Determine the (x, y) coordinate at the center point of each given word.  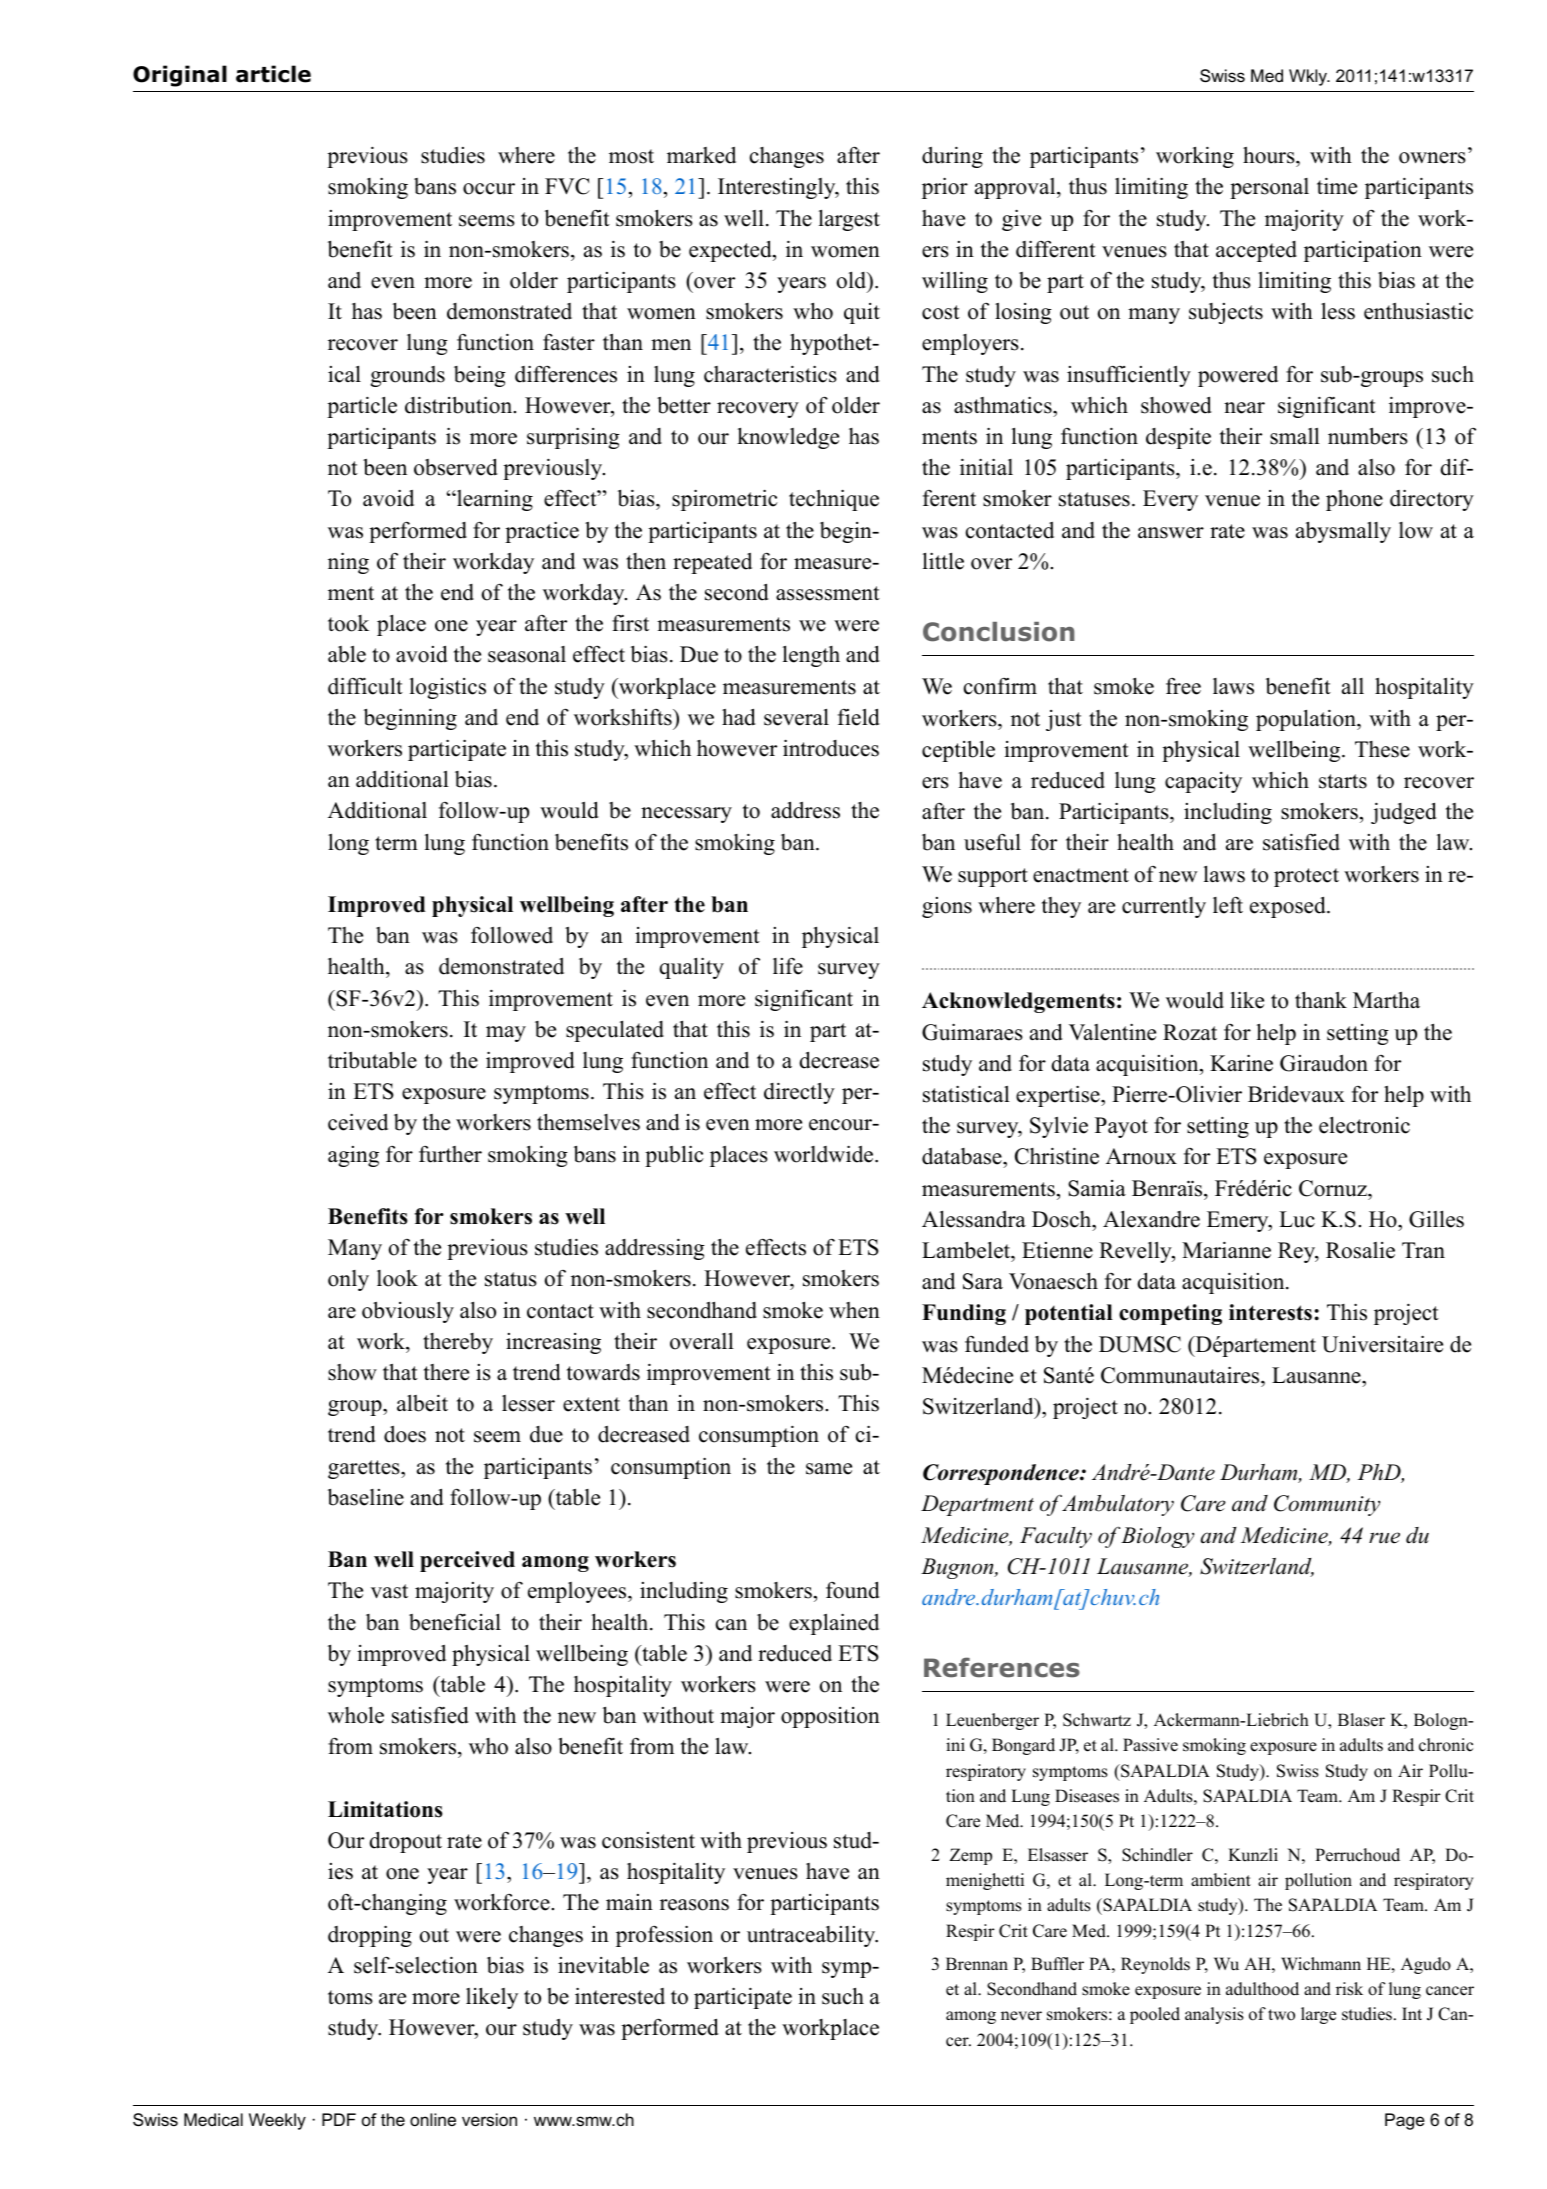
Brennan (977, 1964)
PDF (339, 2119)
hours (1270, 157)
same (829, 1469)
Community (1327, 1505)
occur (489, 189)
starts (1343, 781)
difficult (365, 686)
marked (701, 155)
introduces (831, 748)
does (405, 1434)
